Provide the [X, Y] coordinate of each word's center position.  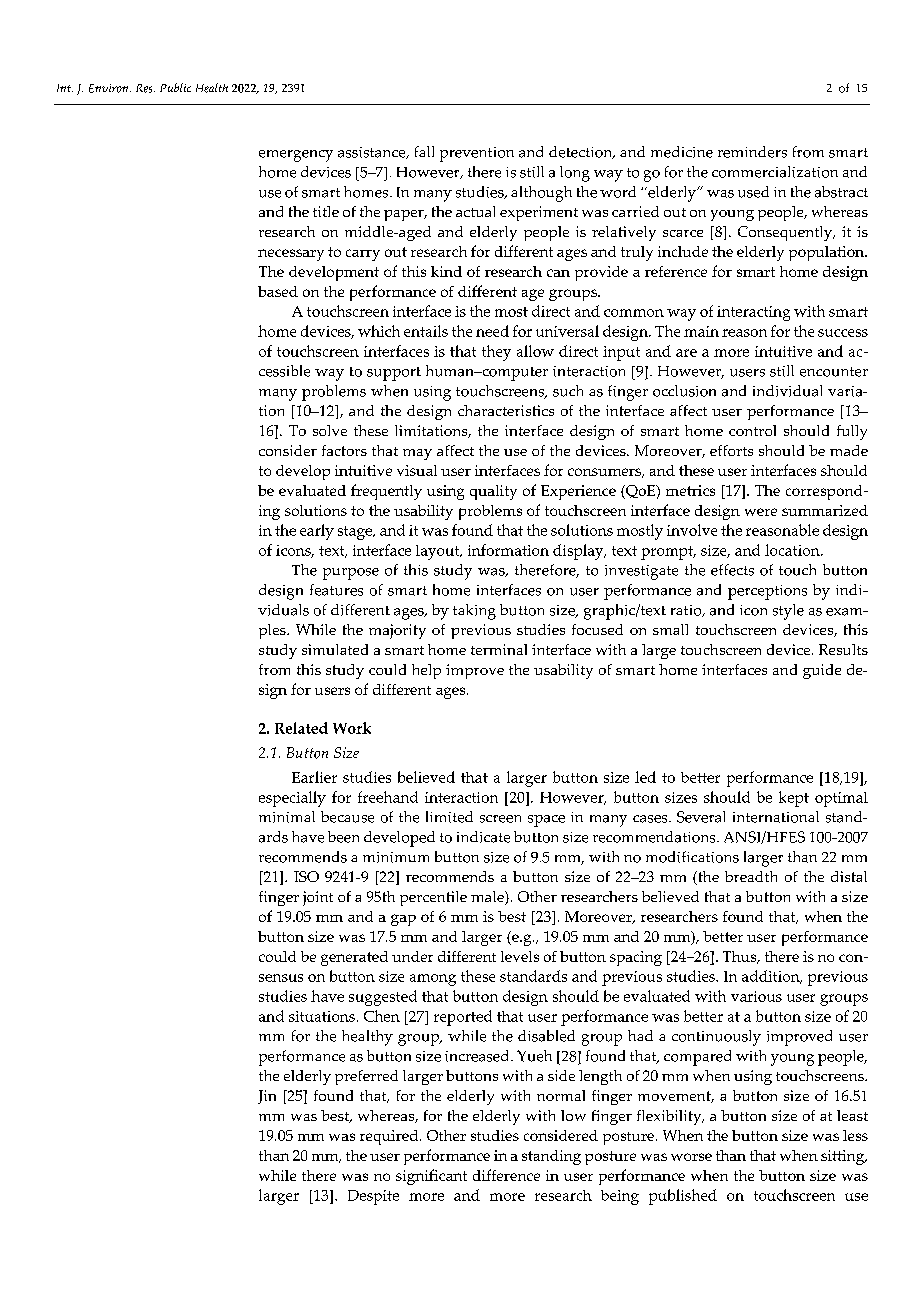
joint [318, 898]
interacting [753, 313]
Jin [267, 1097]
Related [301, 728]
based [278, 291]
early [317, 532]
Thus [741, 957]
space [546, 821]
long [575, 174]
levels [520, 956]
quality [493, 492]
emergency [296, 156]
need [492, 331]
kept [794, 799]
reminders [752, 152]
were [761, 512]
